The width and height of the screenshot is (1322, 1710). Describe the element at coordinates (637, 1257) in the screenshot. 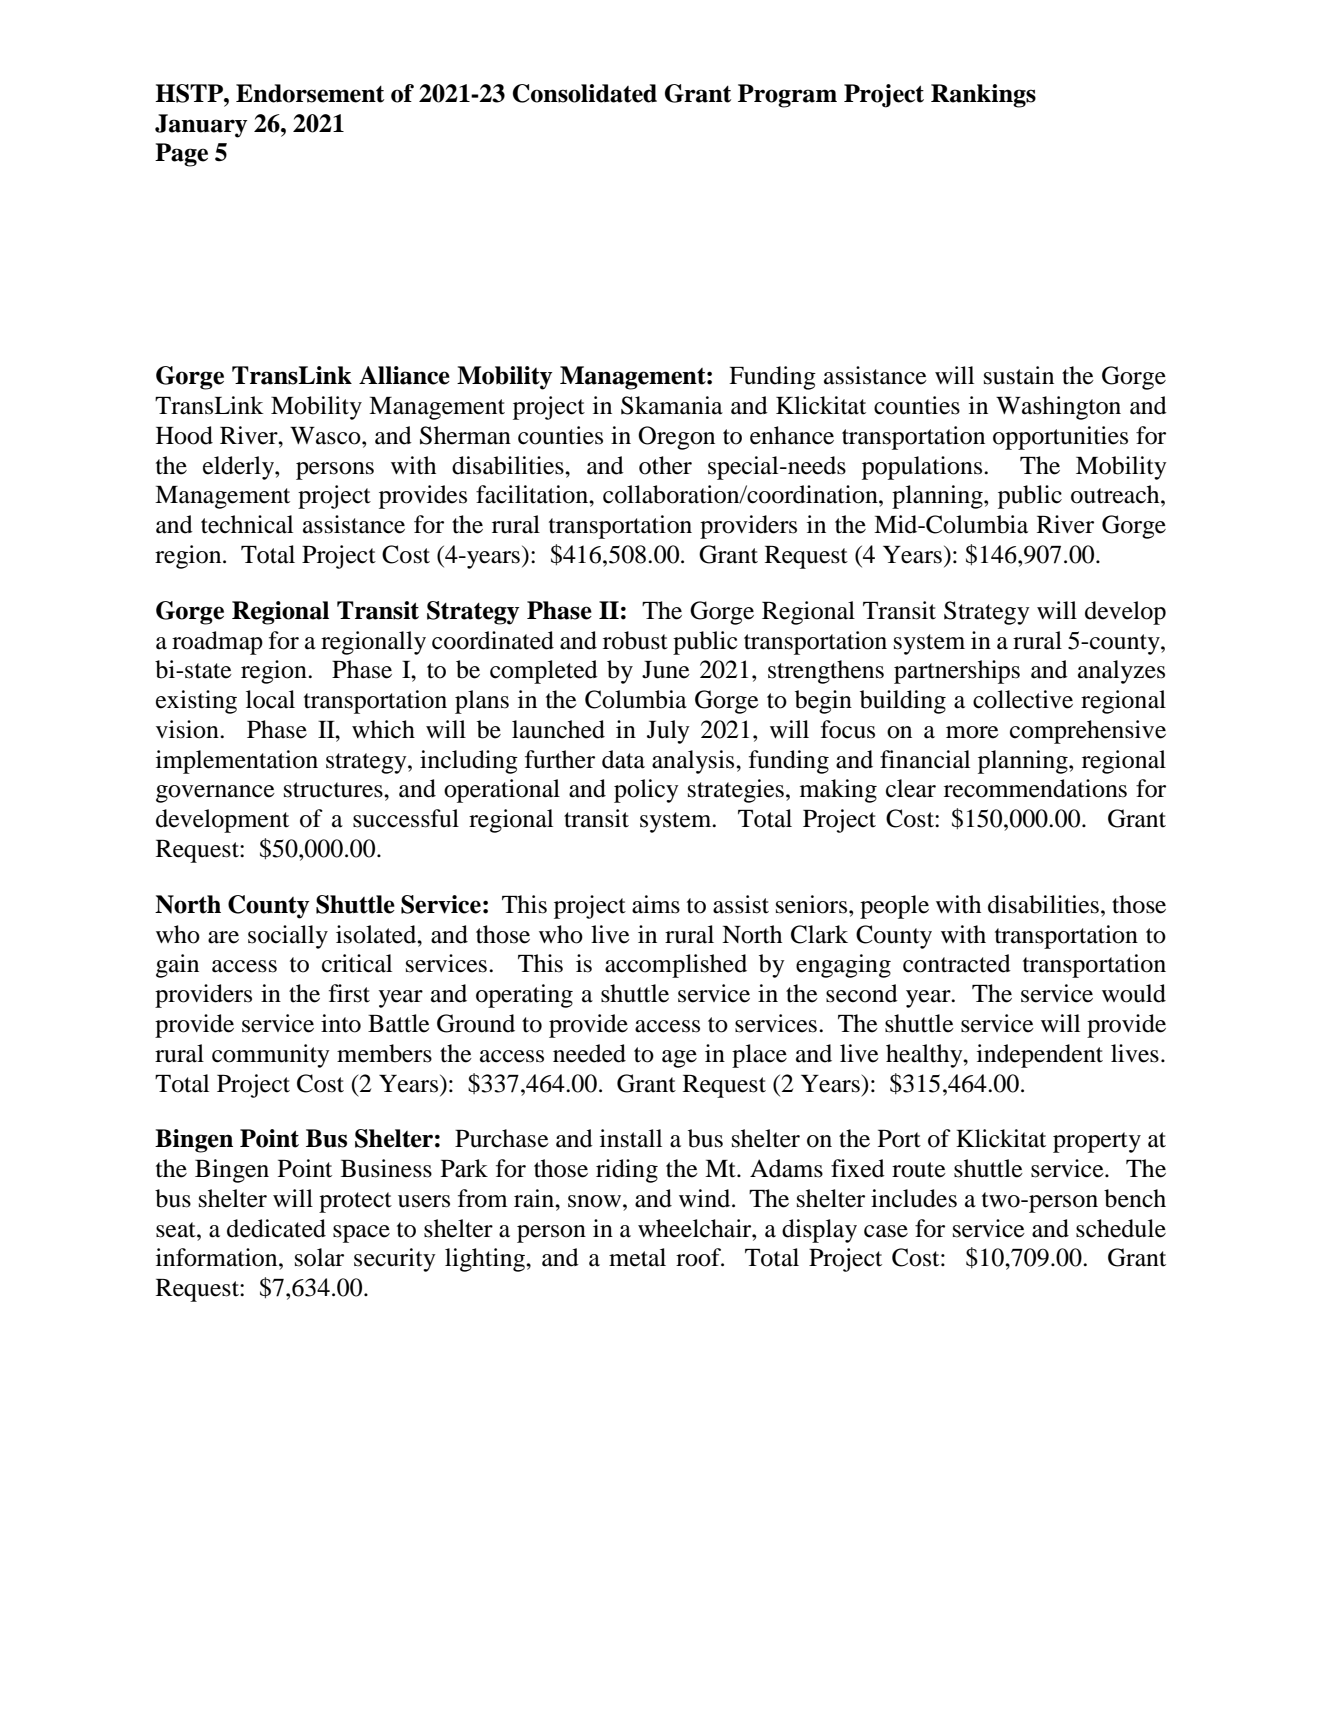

I see `metal` at that location.
